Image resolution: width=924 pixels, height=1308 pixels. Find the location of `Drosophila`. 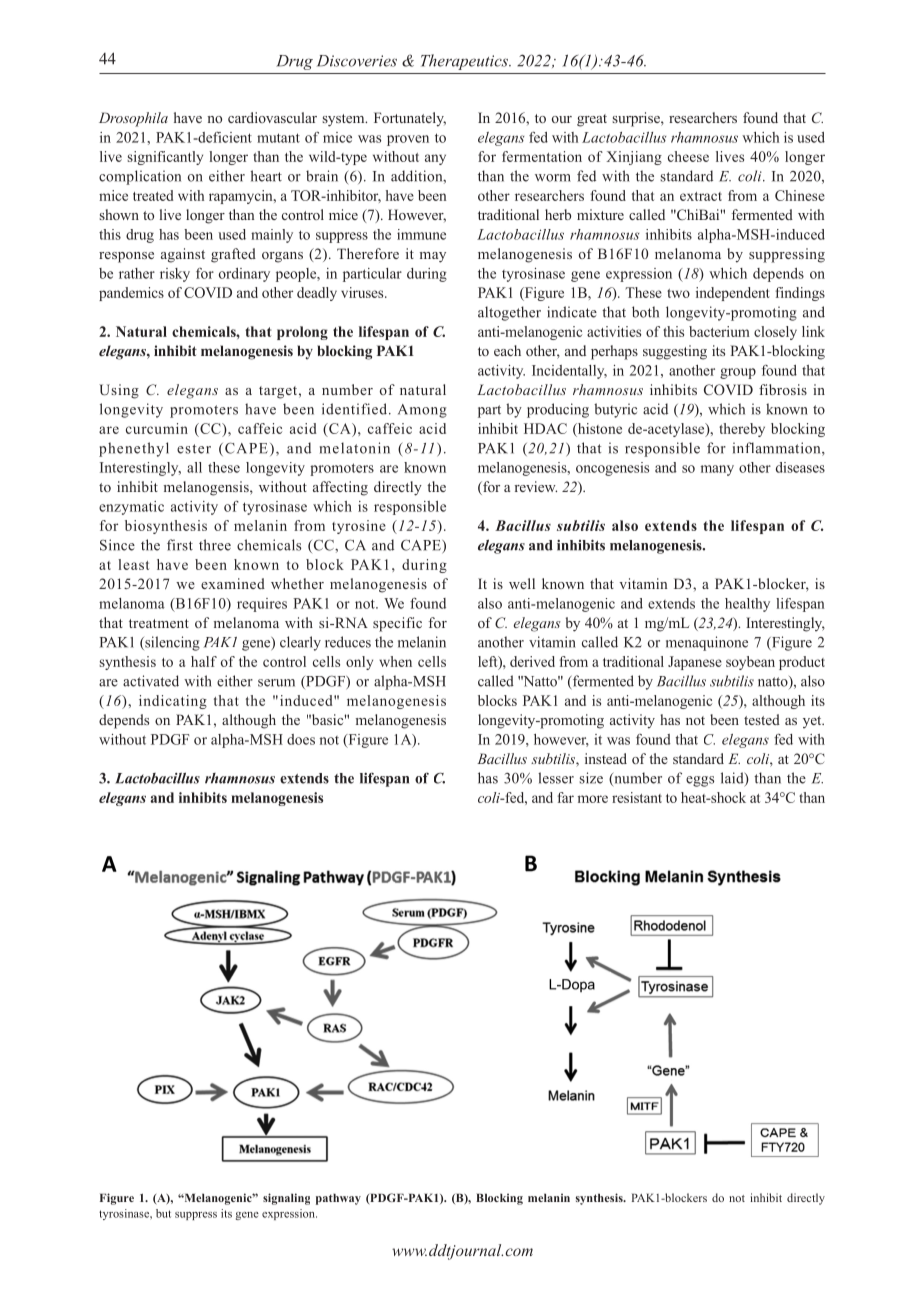

Drosophila is located at coordinates (133, 119).
